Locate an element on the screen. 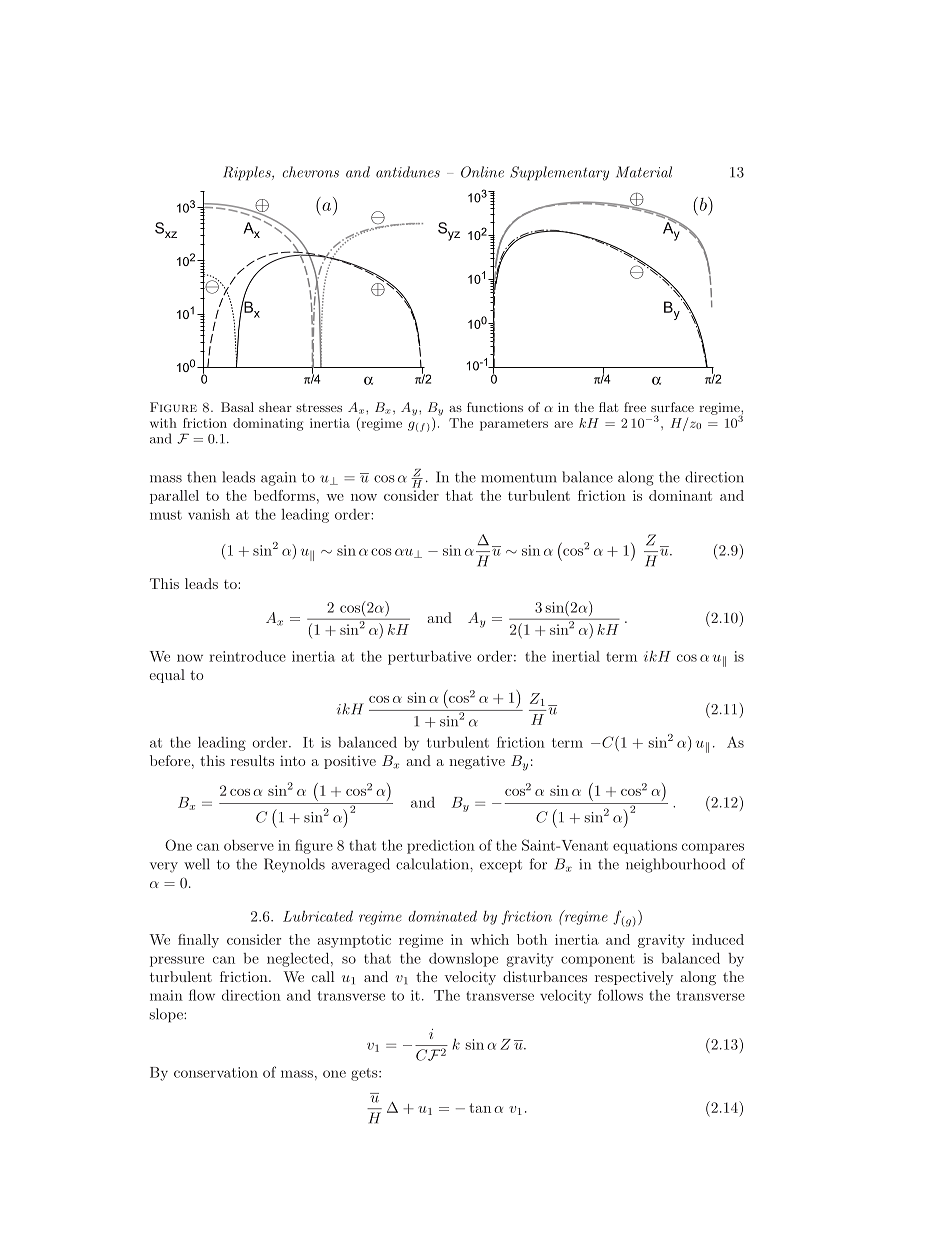 This screenshot has width=952, height=1233. reintroduce is located at coordinates (247, 656).
